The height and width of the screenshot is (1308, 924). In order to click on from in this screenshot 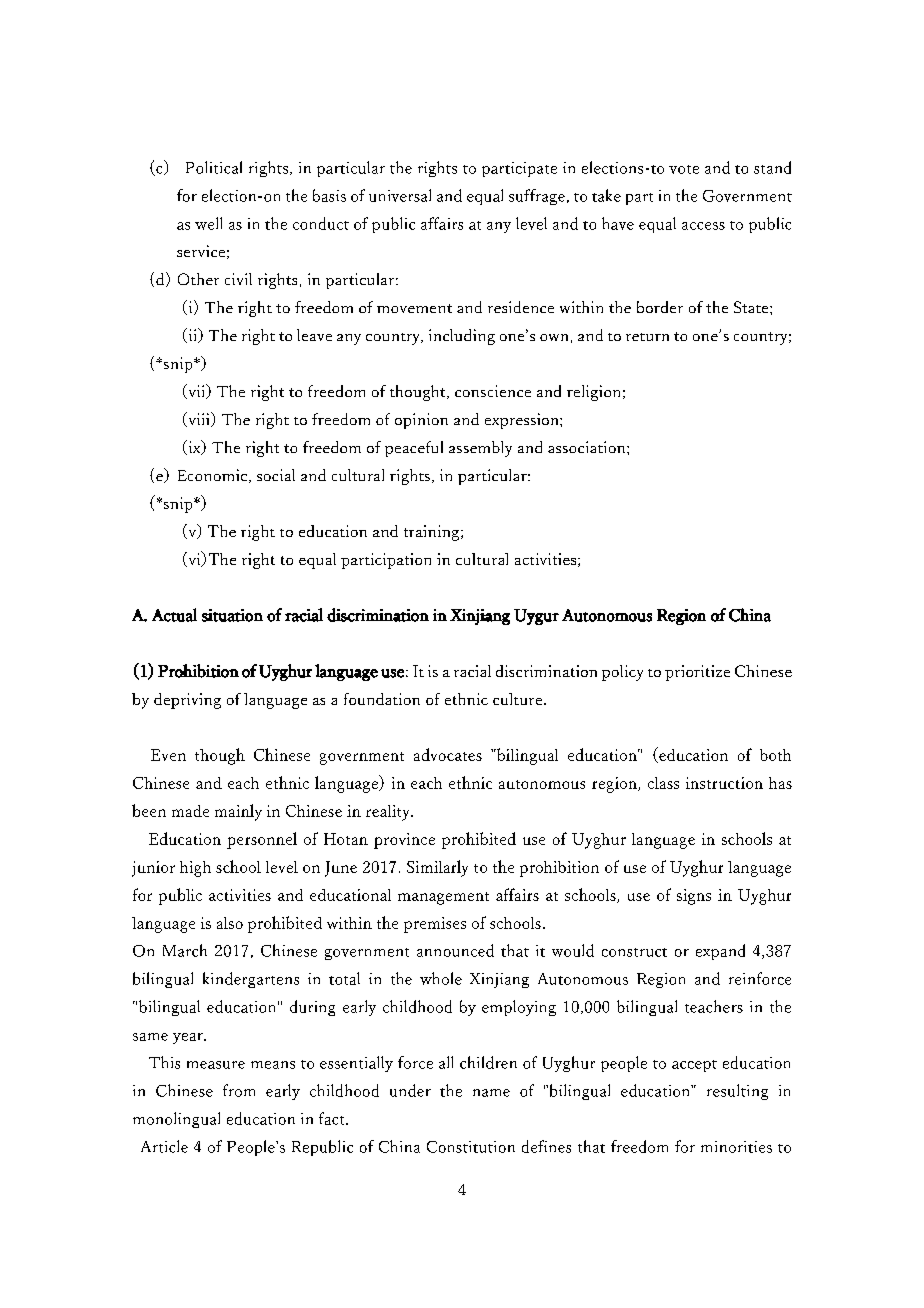, I will do `click(239, 1090)`.
